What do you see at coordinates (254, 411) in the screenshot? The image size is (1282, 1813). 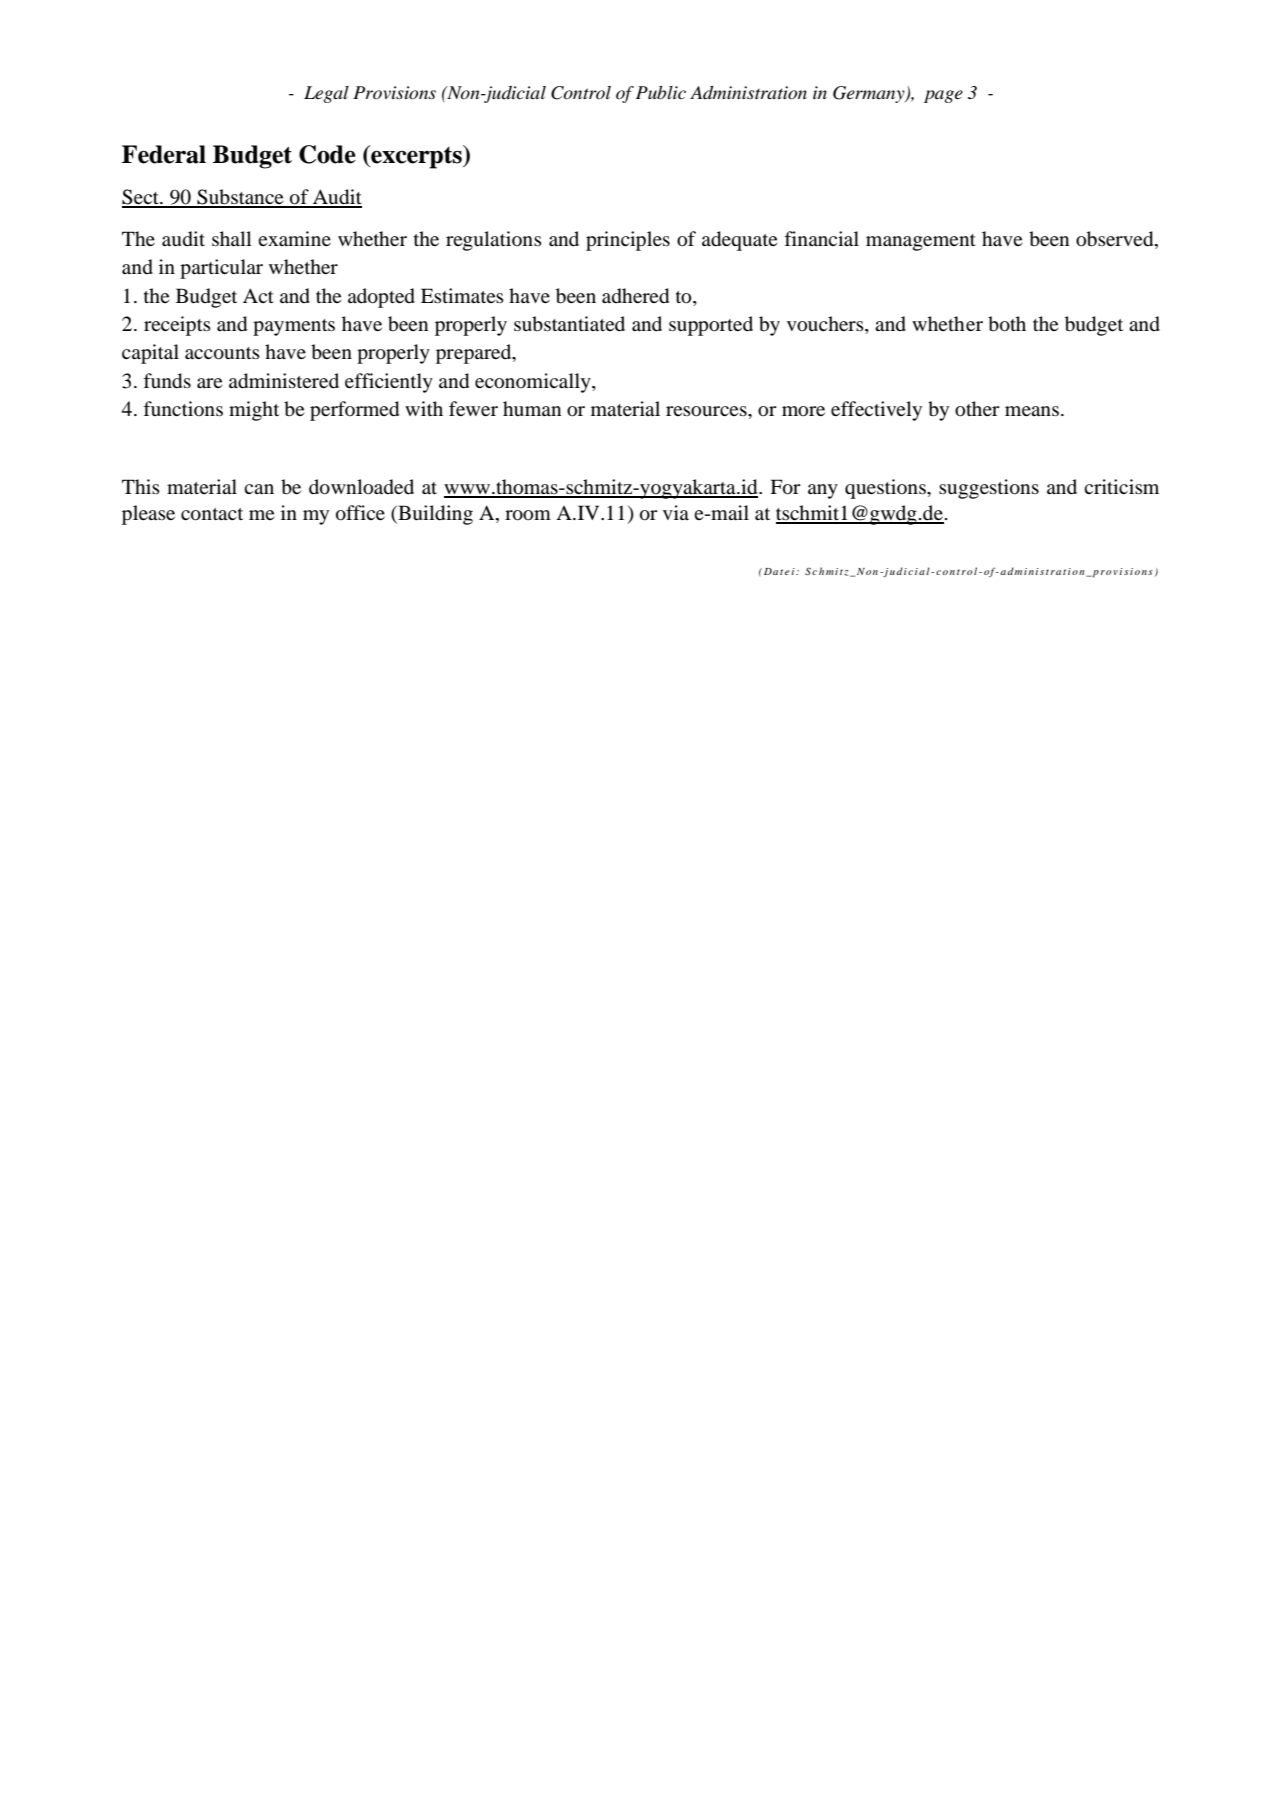 I see `might` at bounding box center [254, 411].
